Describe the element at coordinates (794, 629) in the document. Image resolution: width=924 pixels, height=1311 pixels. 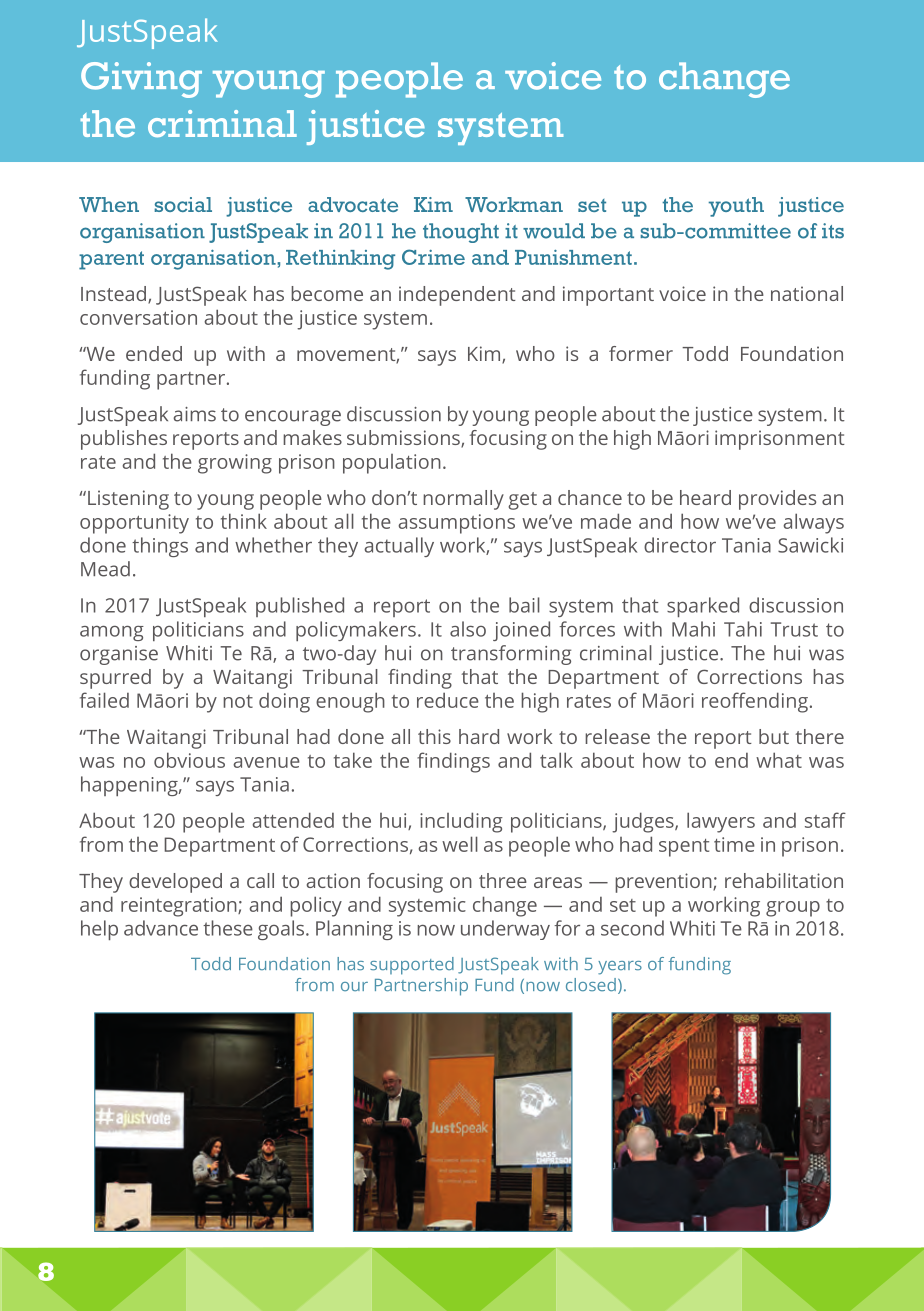
I see `Trust` at that location.
